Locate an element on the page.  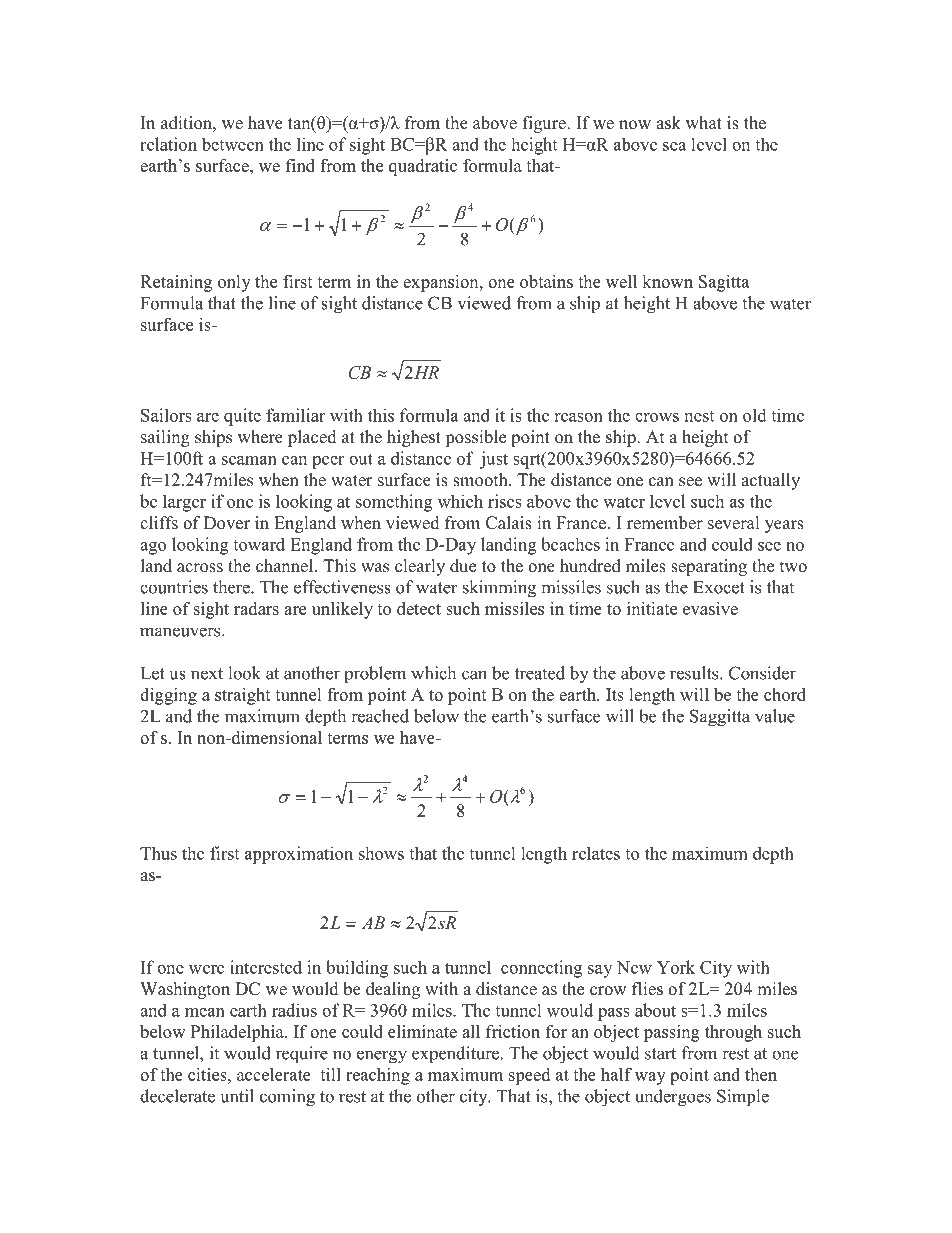
only is located at coordinates (234, 283).
